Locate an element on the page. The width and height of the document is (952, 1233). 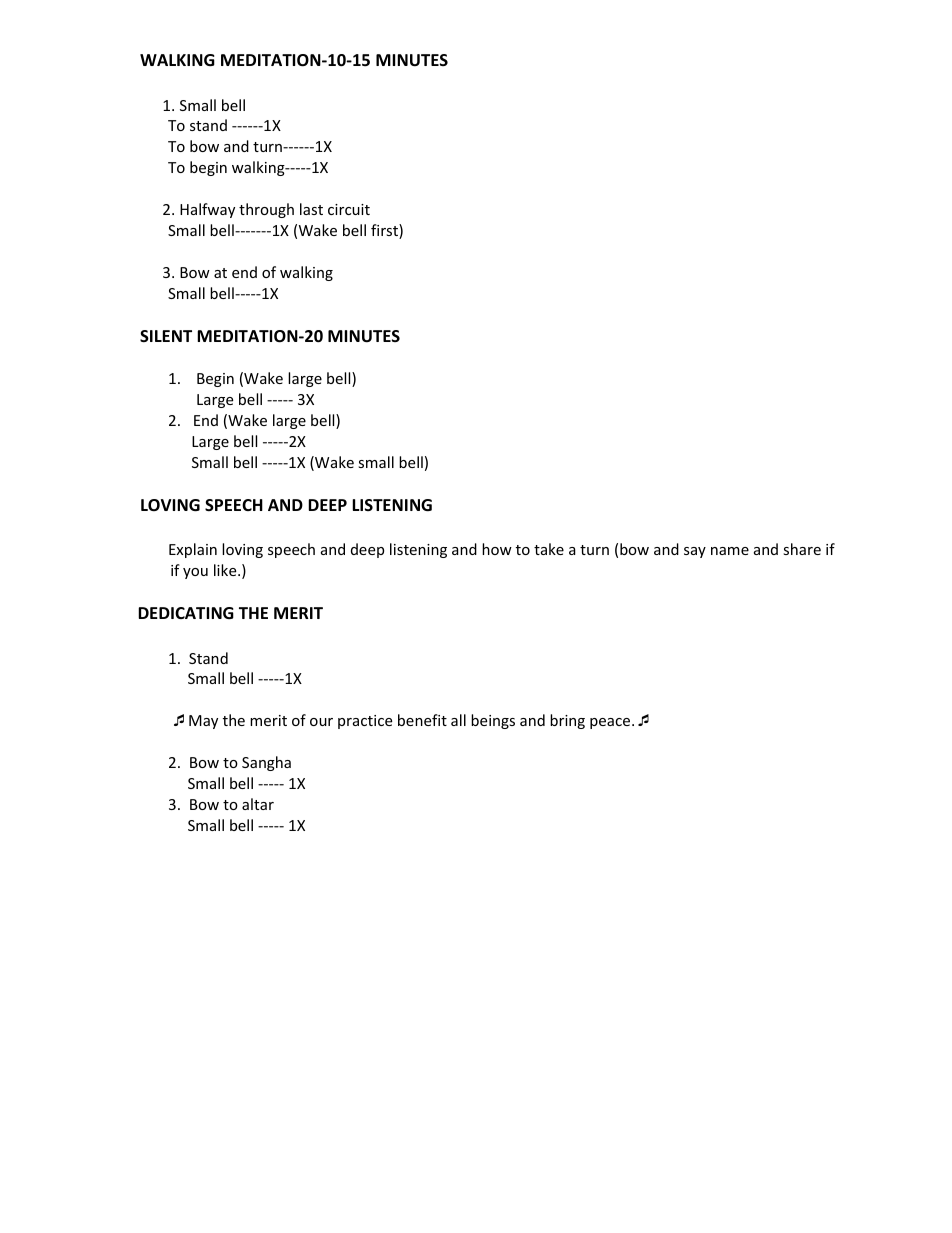
beings is located at coordinates (493, 721).
